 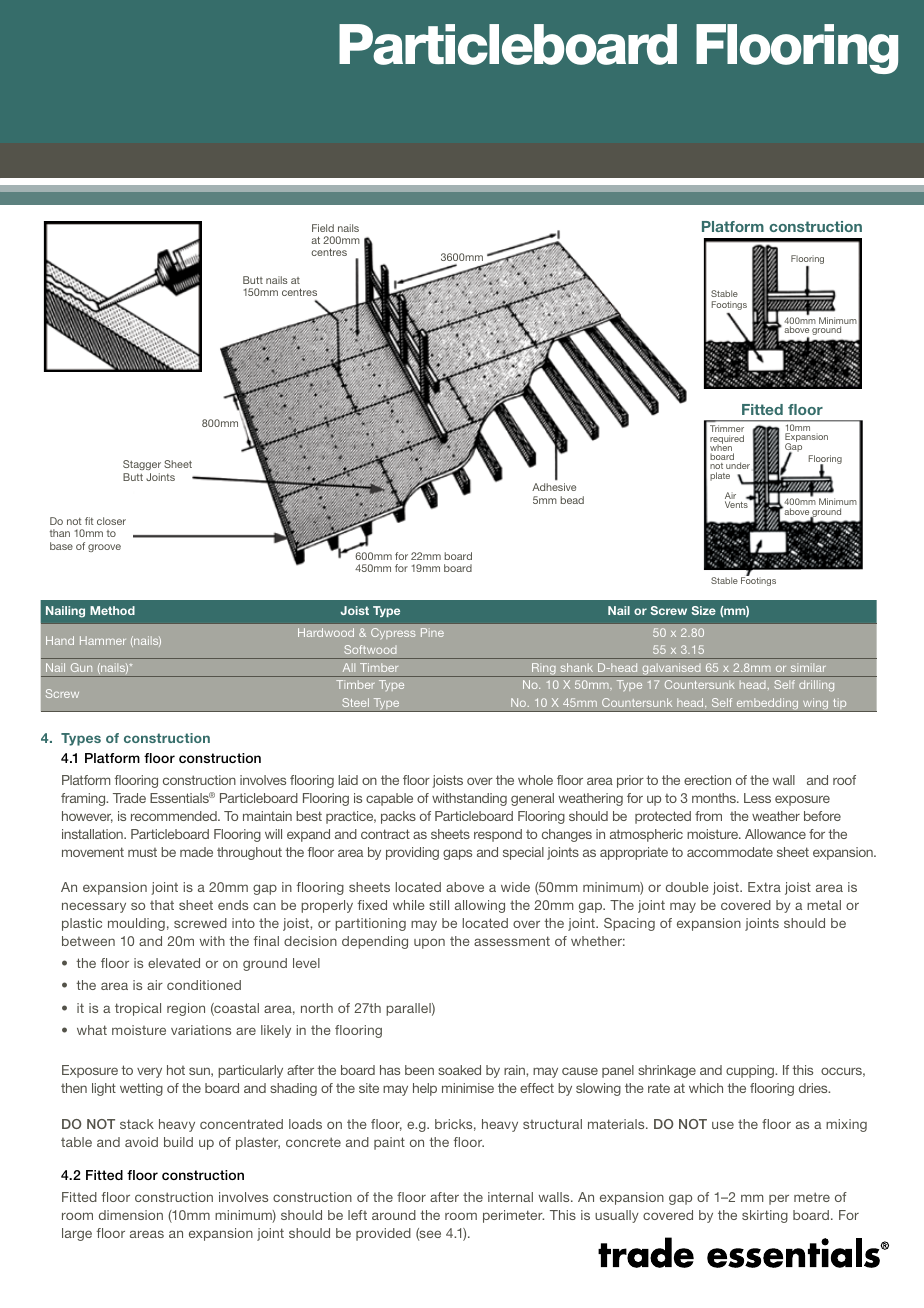 What do you see at coordinates (727, 428) in the screenshot?
I see `Trimmer` at bounding box center [727, 428].
